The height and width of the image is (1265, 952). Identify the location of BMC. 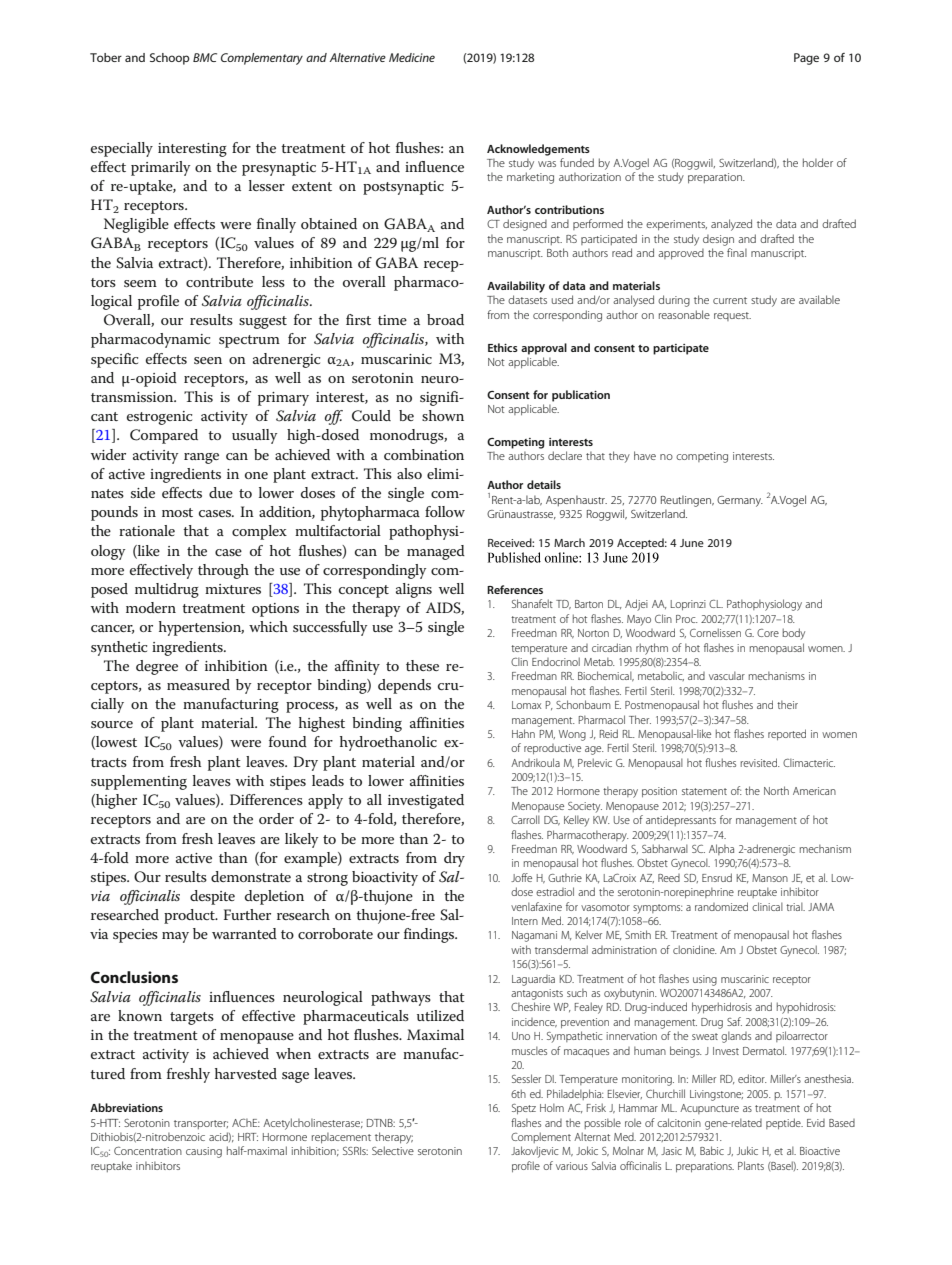
(205, 57).
